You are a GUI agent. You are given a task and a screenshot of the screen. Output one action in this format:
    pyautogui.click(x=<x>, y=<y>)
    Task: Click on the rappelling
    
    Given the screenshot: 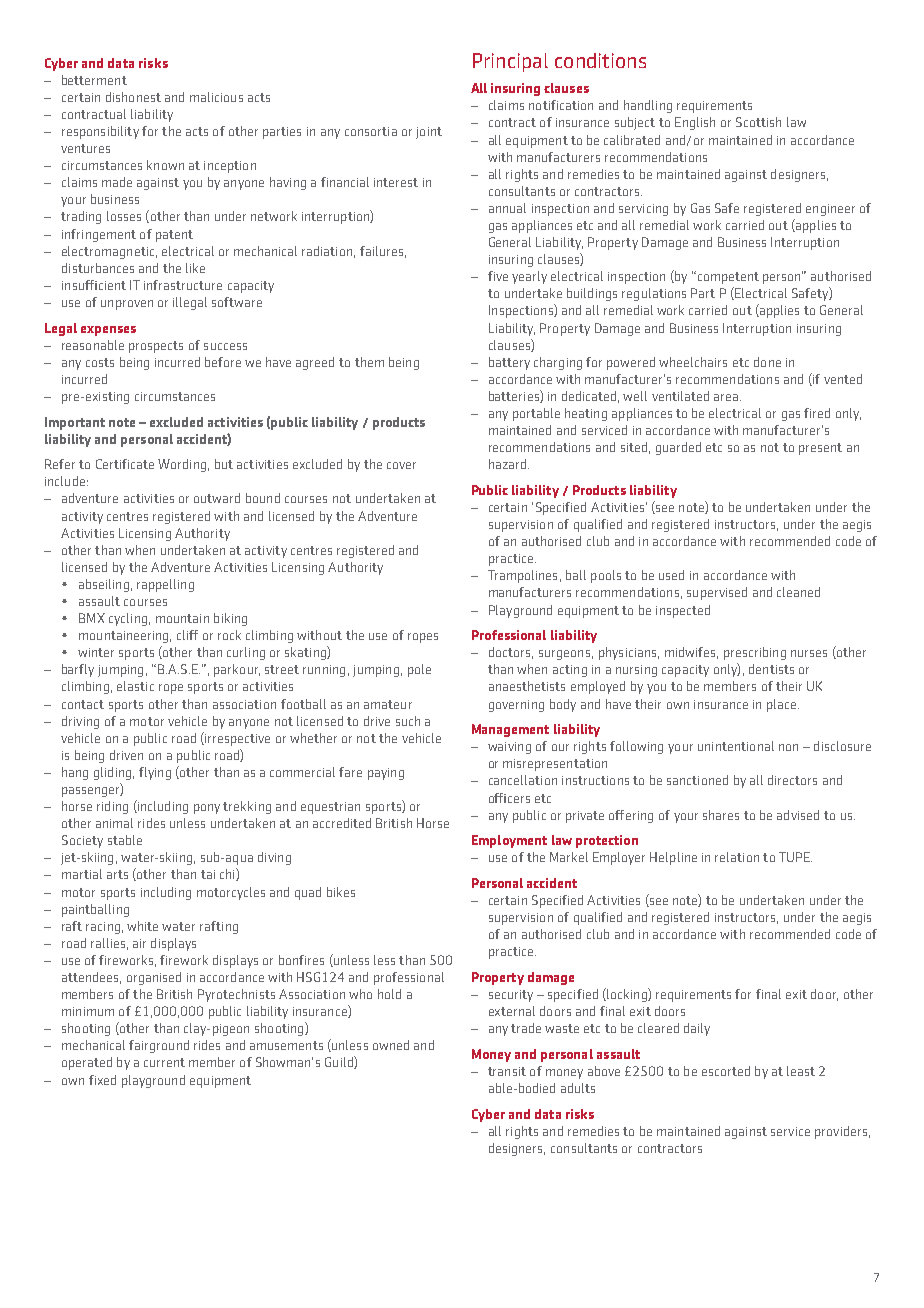 What is the action you would take?
    pyautogui.click(x=165, y=585)
